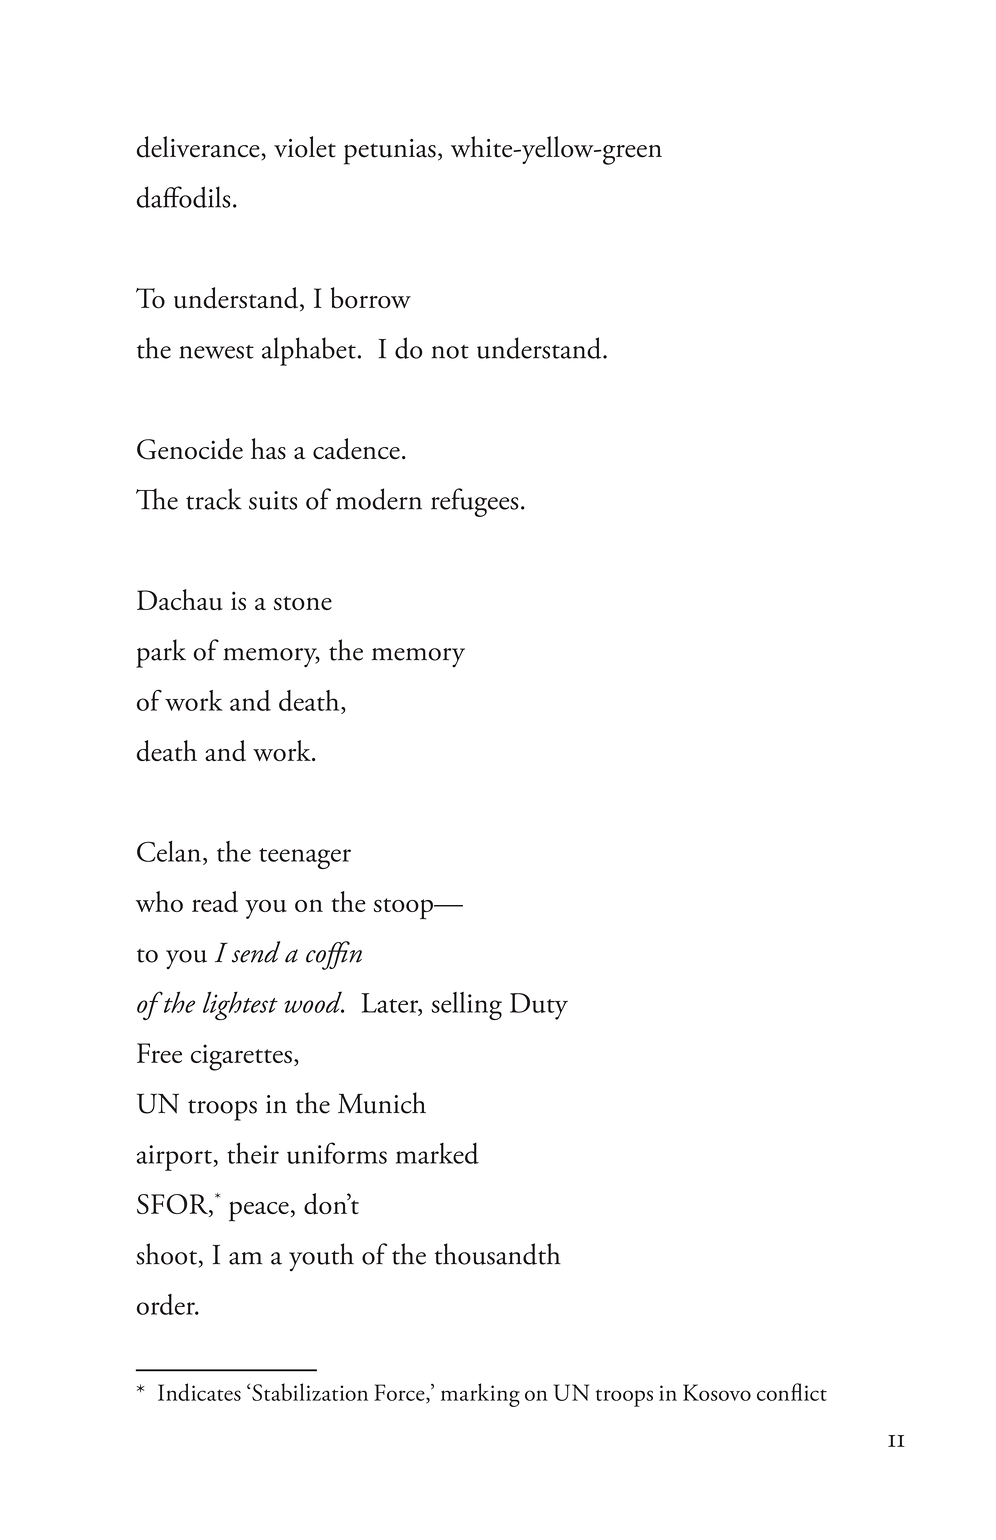 This screenshot has width=996, height=1540. What do you see at coordinates (199, 148) in the screenshot?
I see `deliverance` at bounding box center [199, 148].
